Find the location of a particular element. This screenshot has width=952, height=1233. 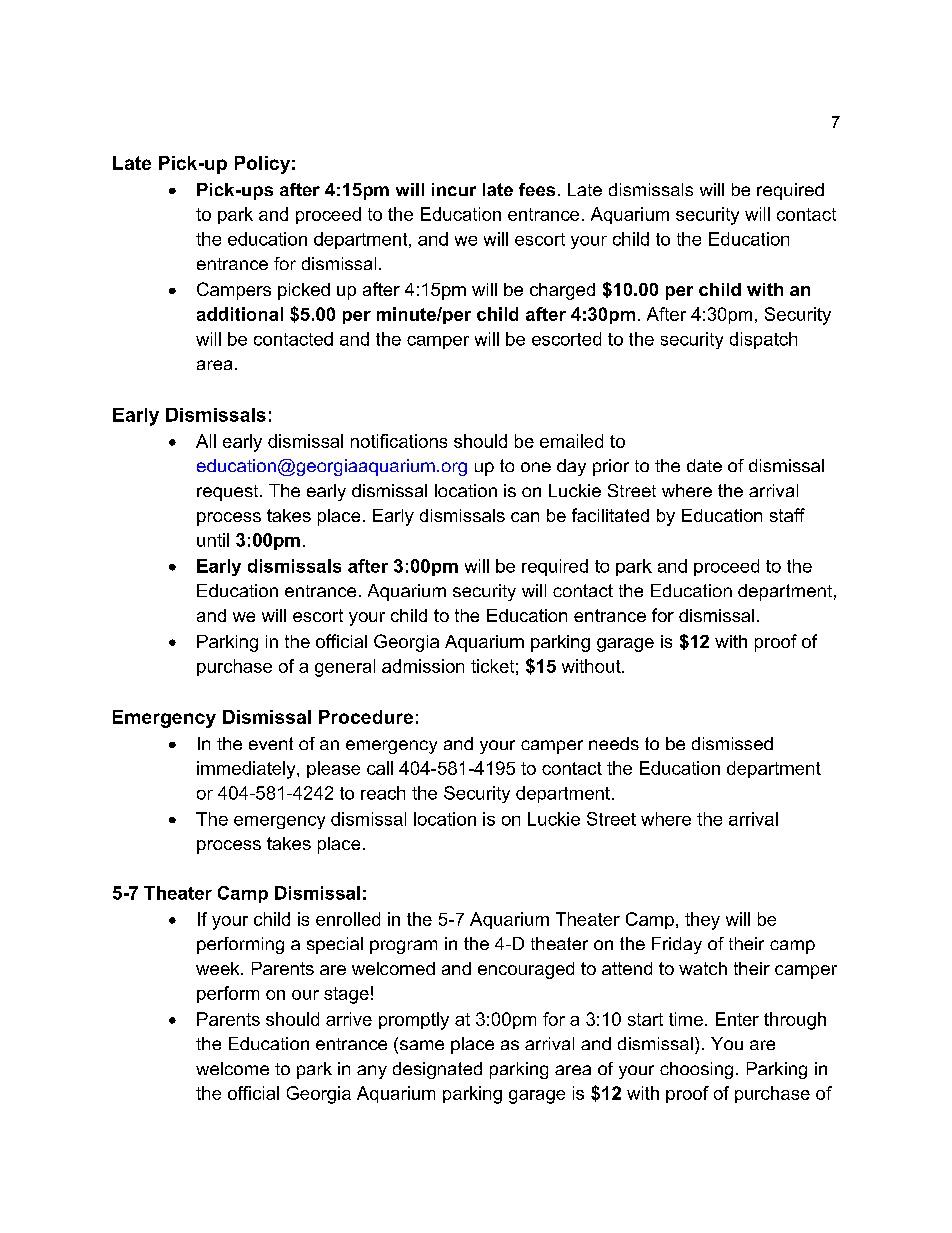

fees is located at coordinates (537, 189).
